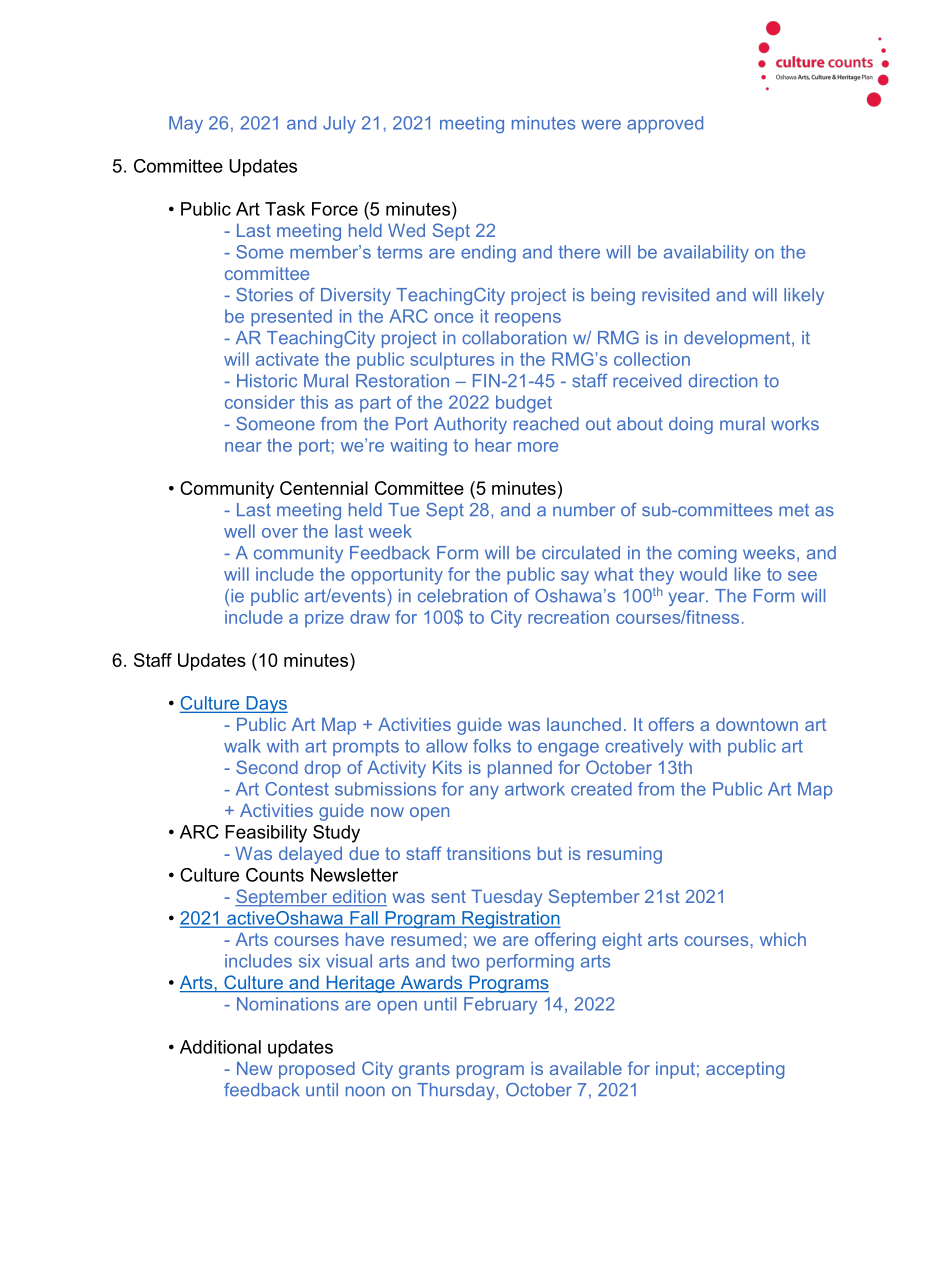 This page has height=1272, width=952. What do you see at coordinates (601, 124) in the page?
I see `were` at bounding box center [601, 124].
